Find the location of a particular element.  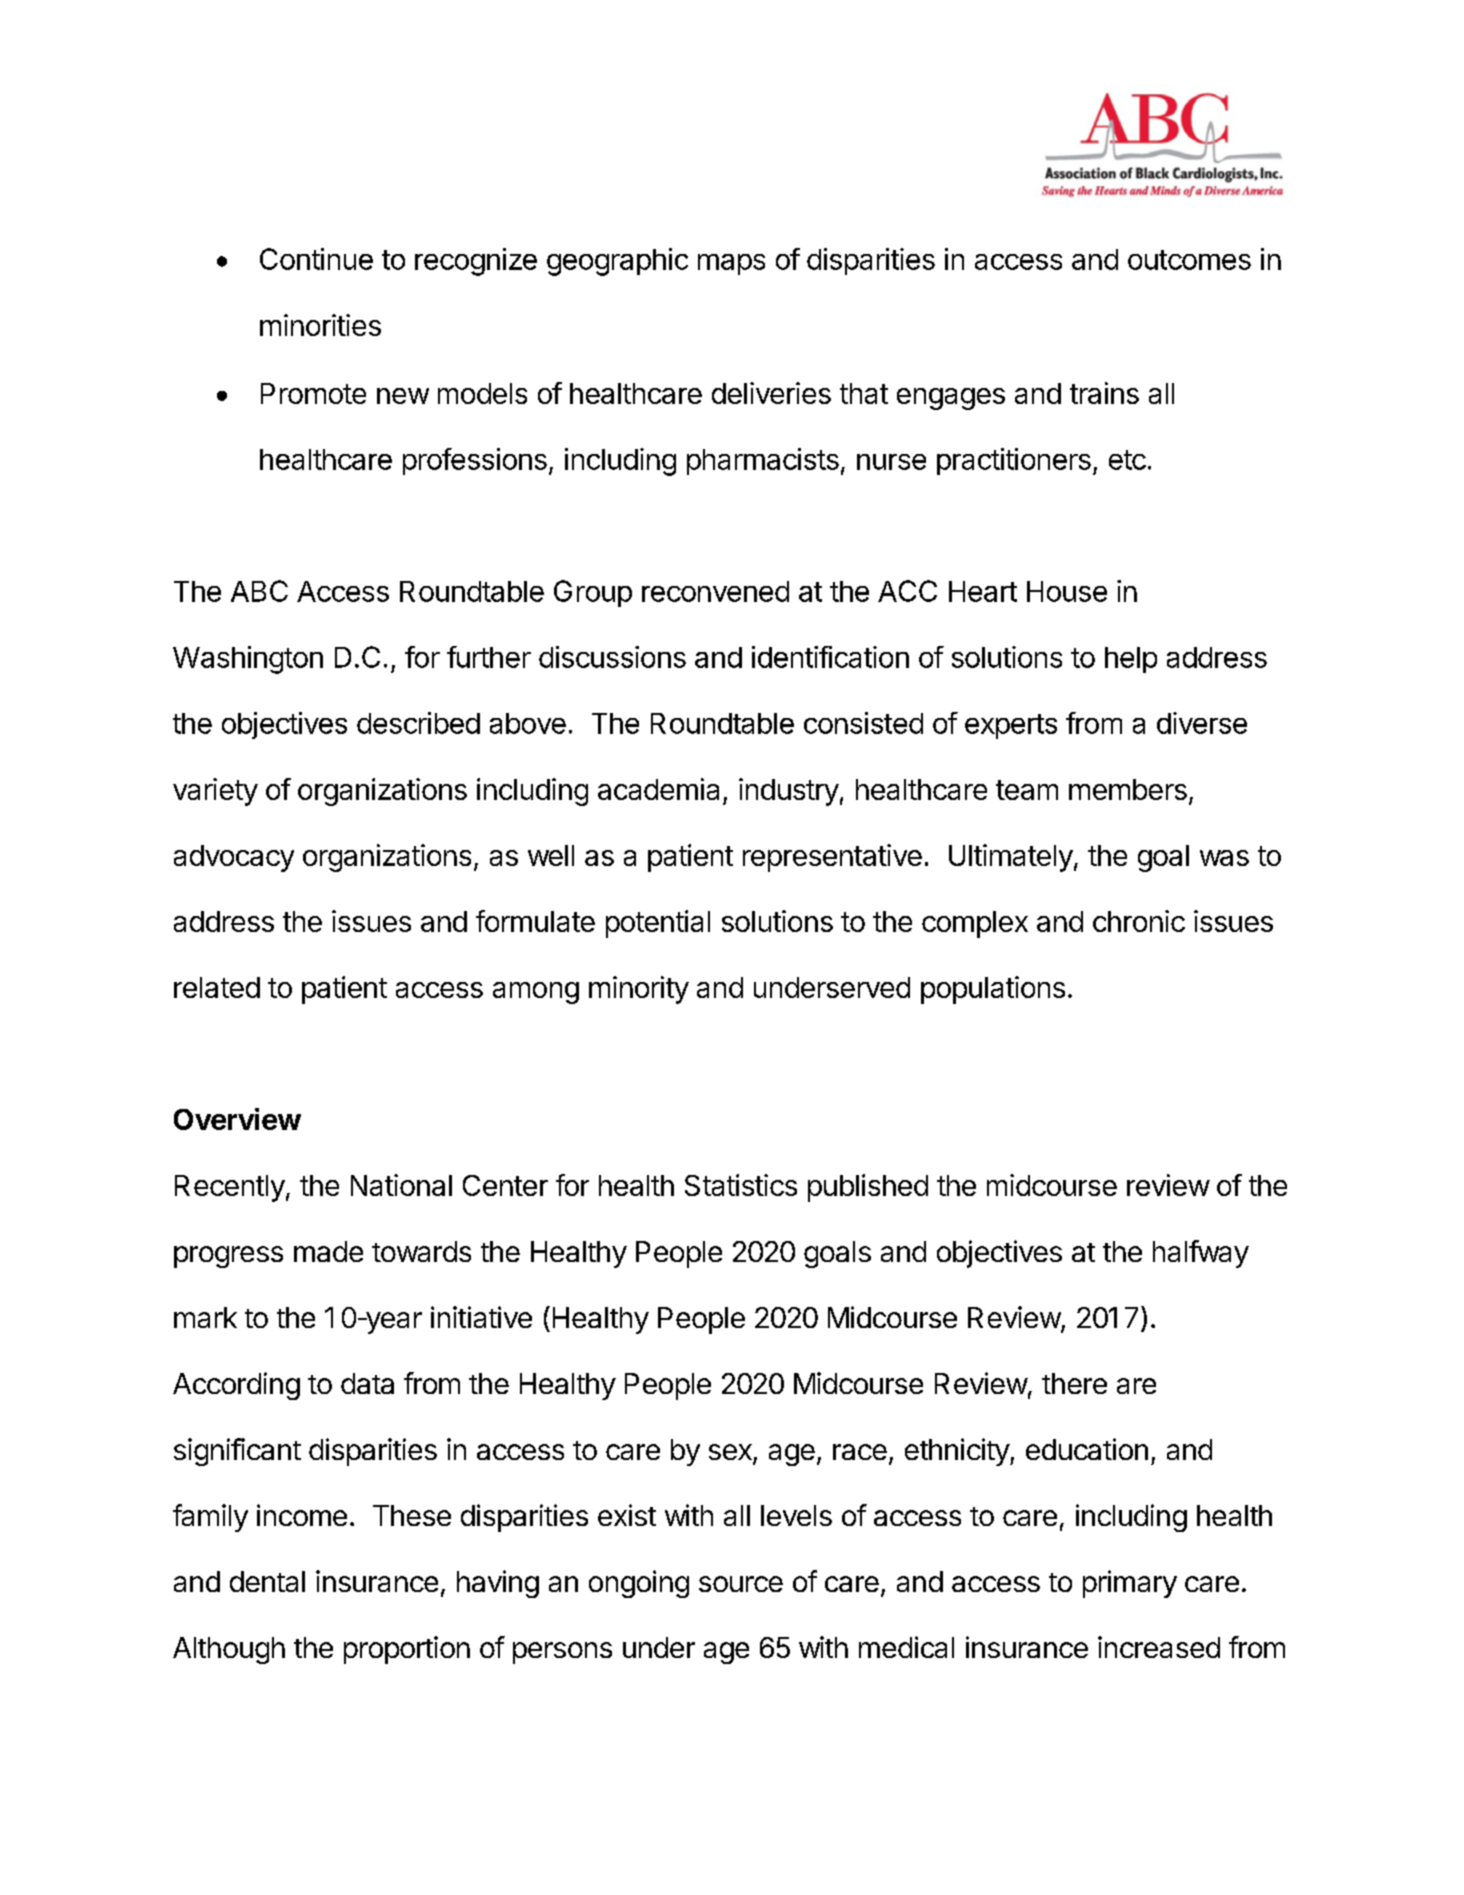

related is located at coordinates (217, 987).
